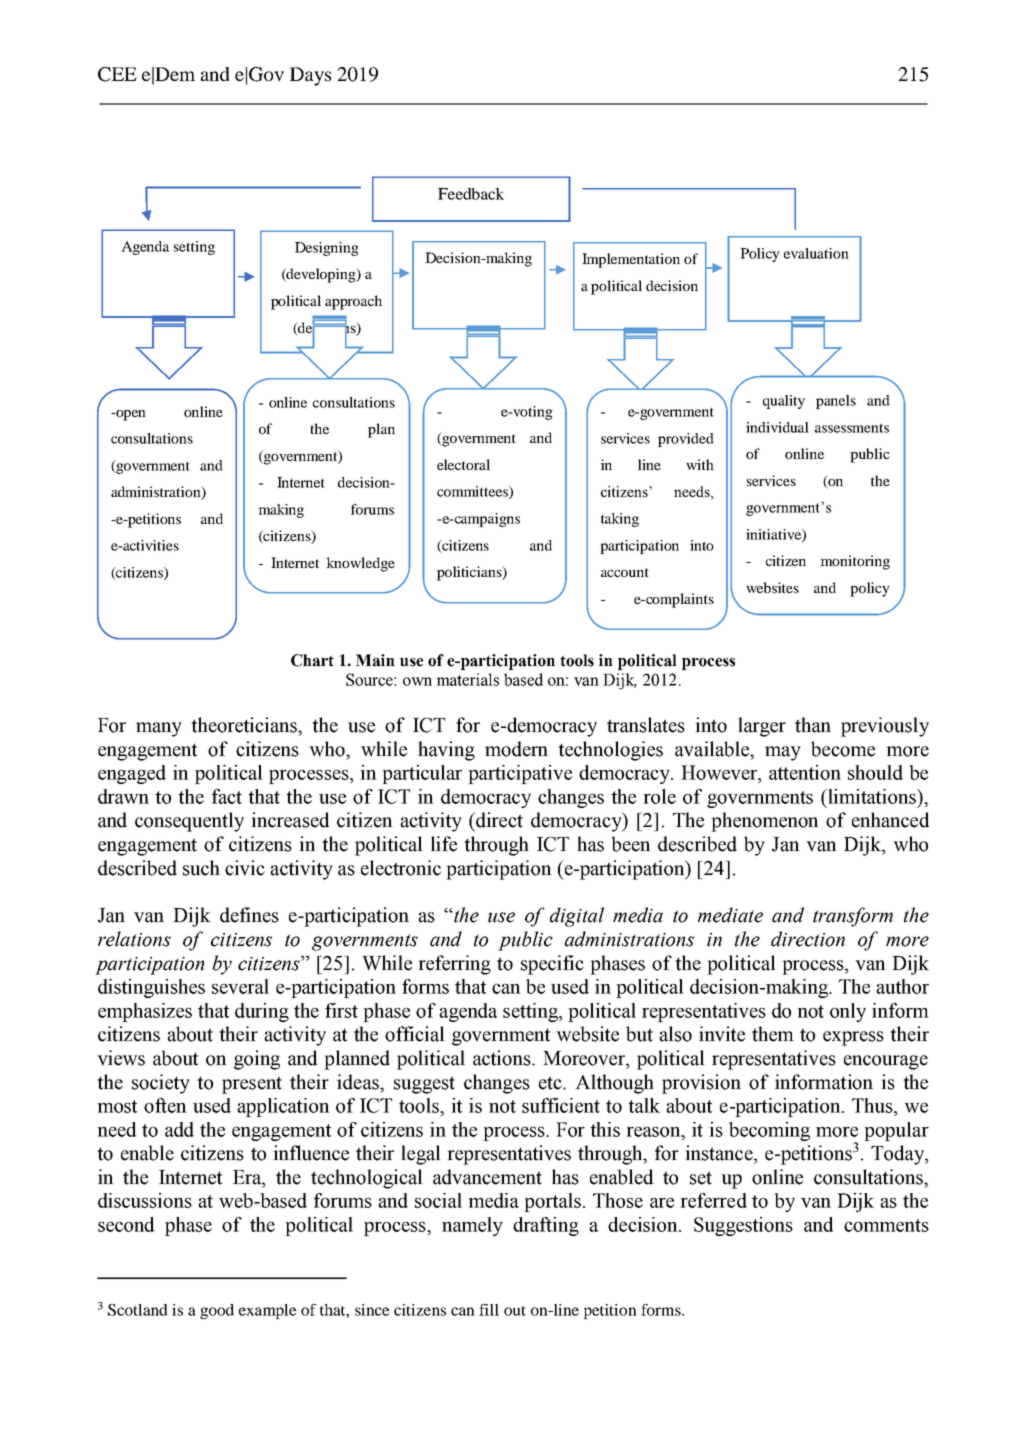 This document has height=1452, width=1027. Describe the element at coordinates (217, 1311) in the document. I see `good` at that location.
